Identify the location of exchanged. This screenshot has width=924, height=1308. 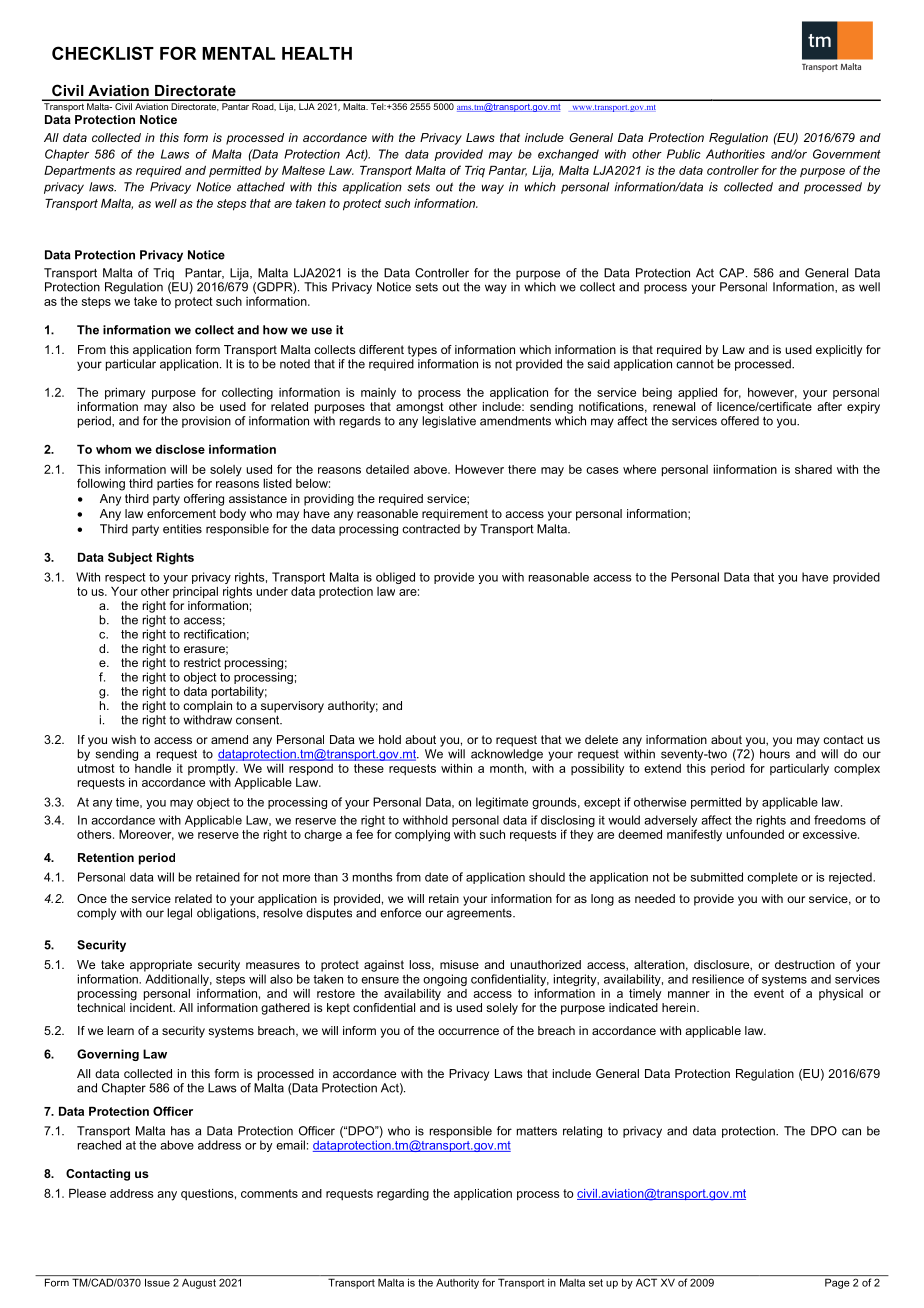
(568, 155).
